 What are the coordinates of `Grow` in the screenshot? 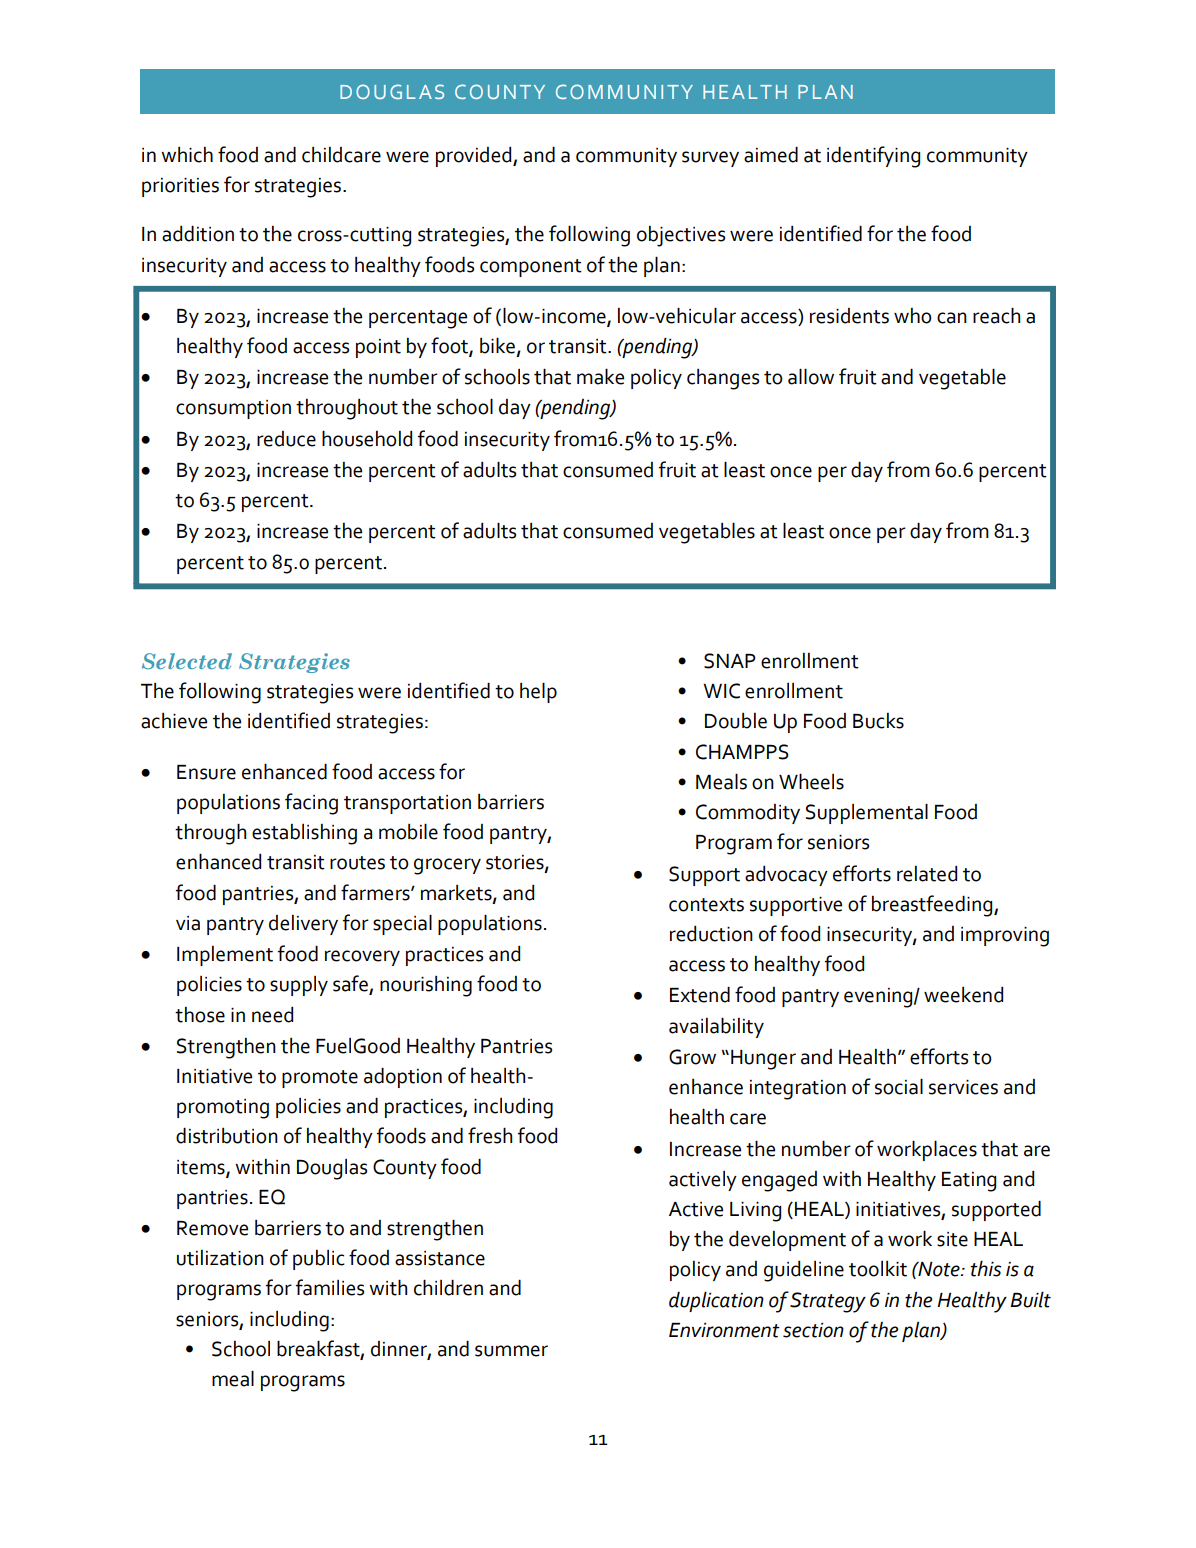 It's located at (692, 1057).
